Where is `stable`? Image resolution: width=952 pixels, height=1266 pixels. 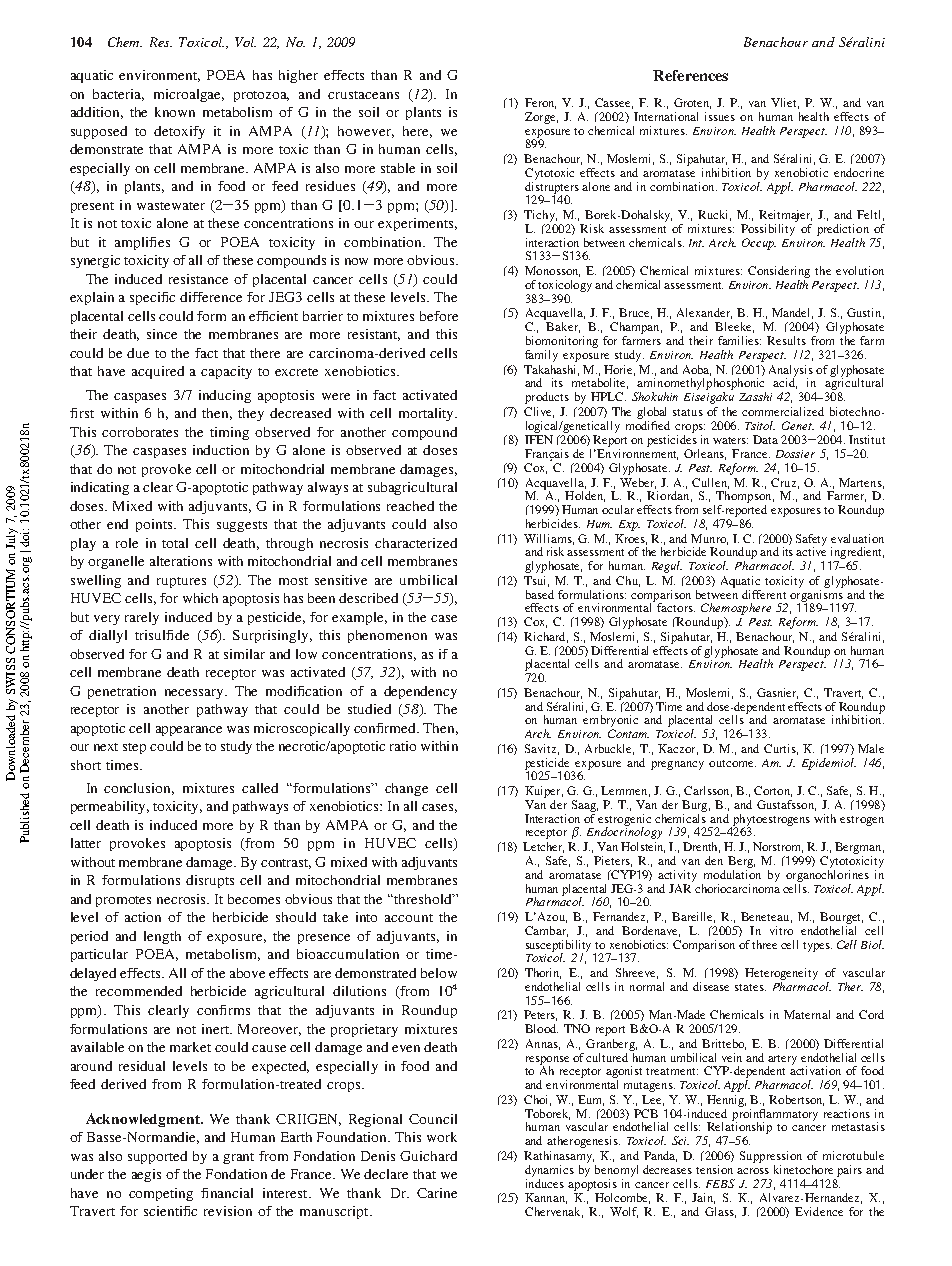
stable is located at coordinates (398, 168).
